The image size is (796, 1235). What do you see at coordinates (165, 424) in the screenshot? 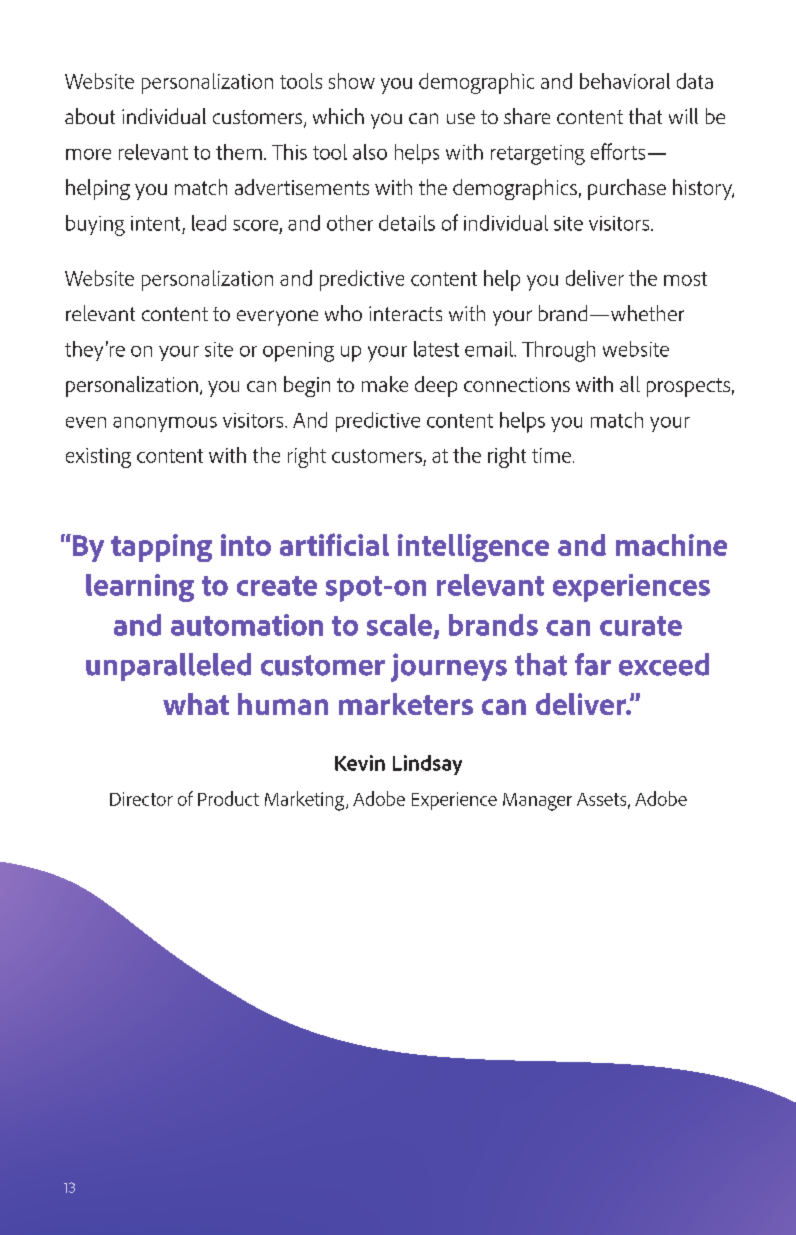
I see `anonymous` at bounding box center [165, 424].
